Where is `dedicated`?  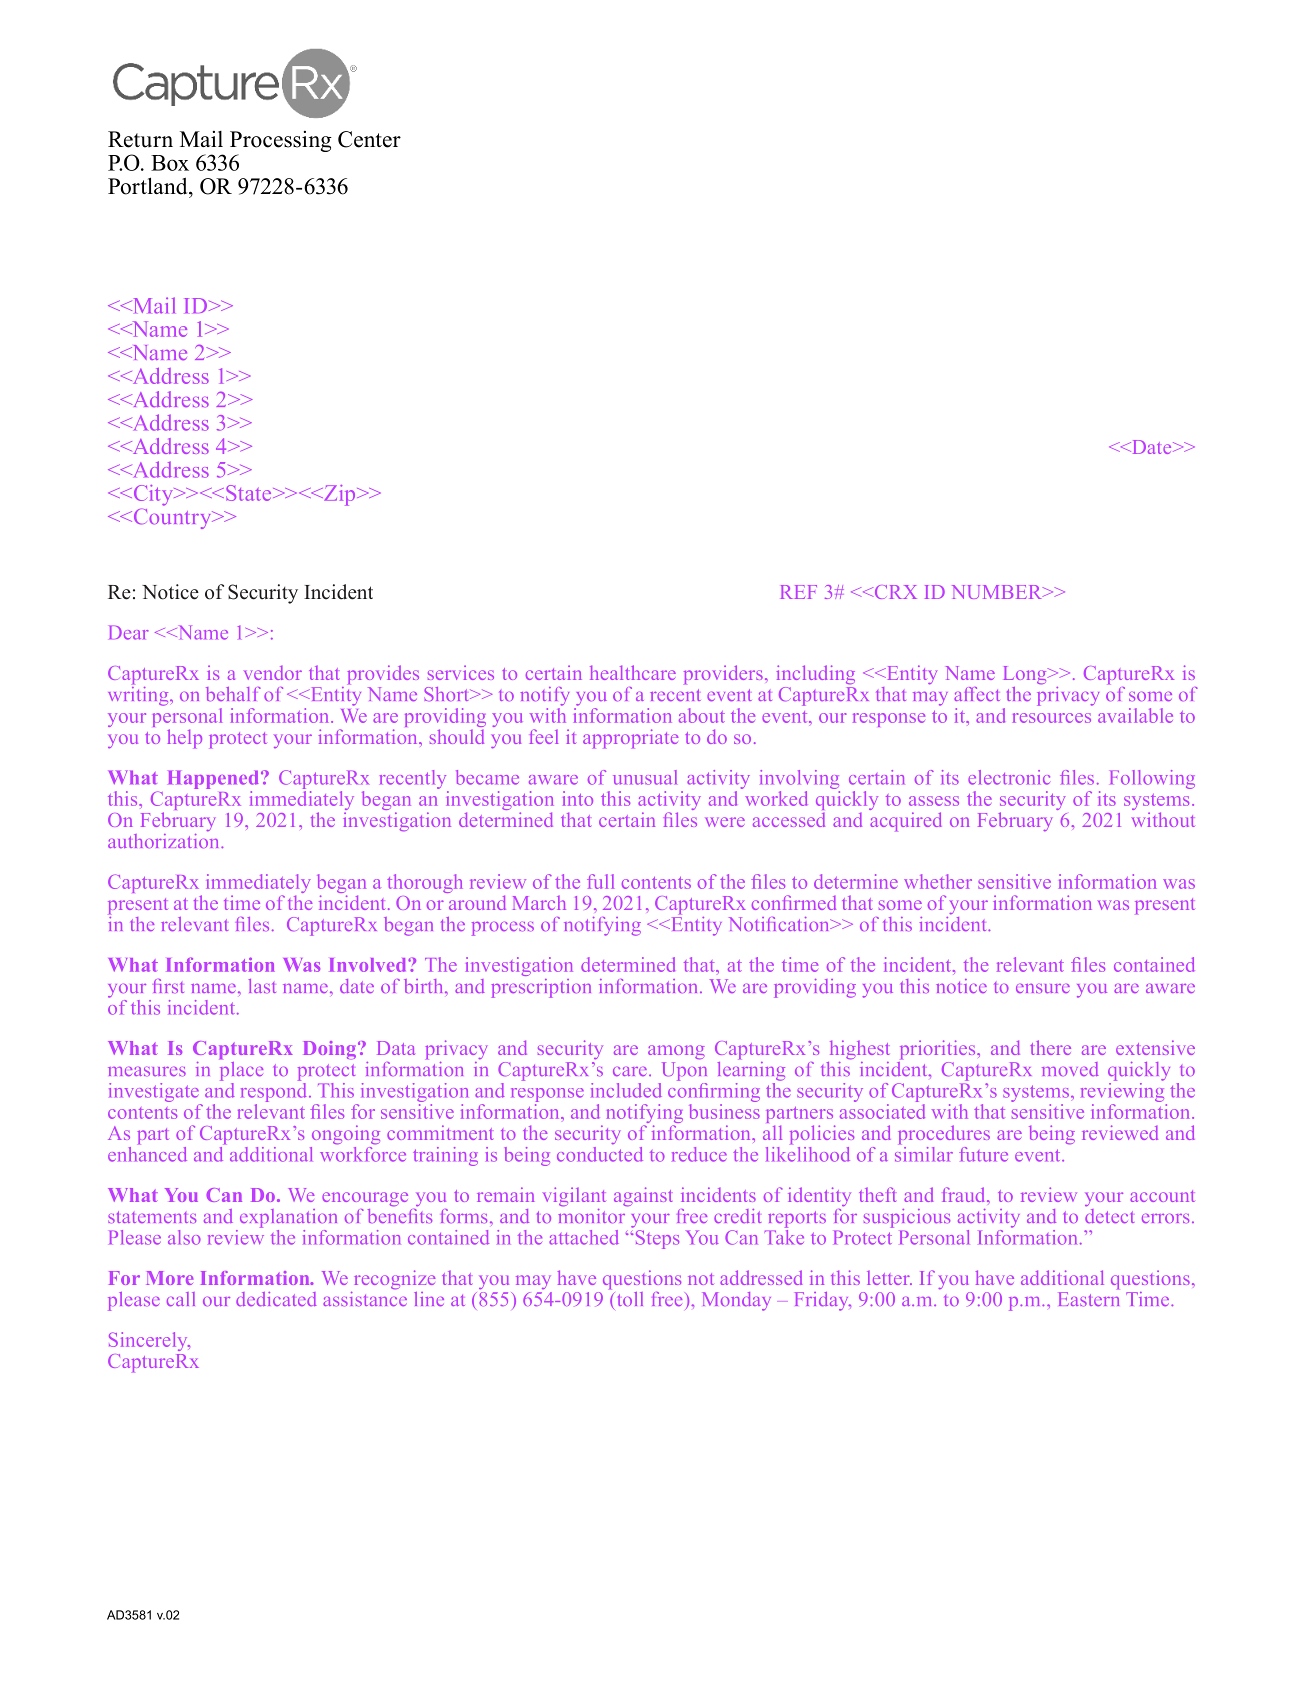 dedicated is located at coordinates (276, 1299).
